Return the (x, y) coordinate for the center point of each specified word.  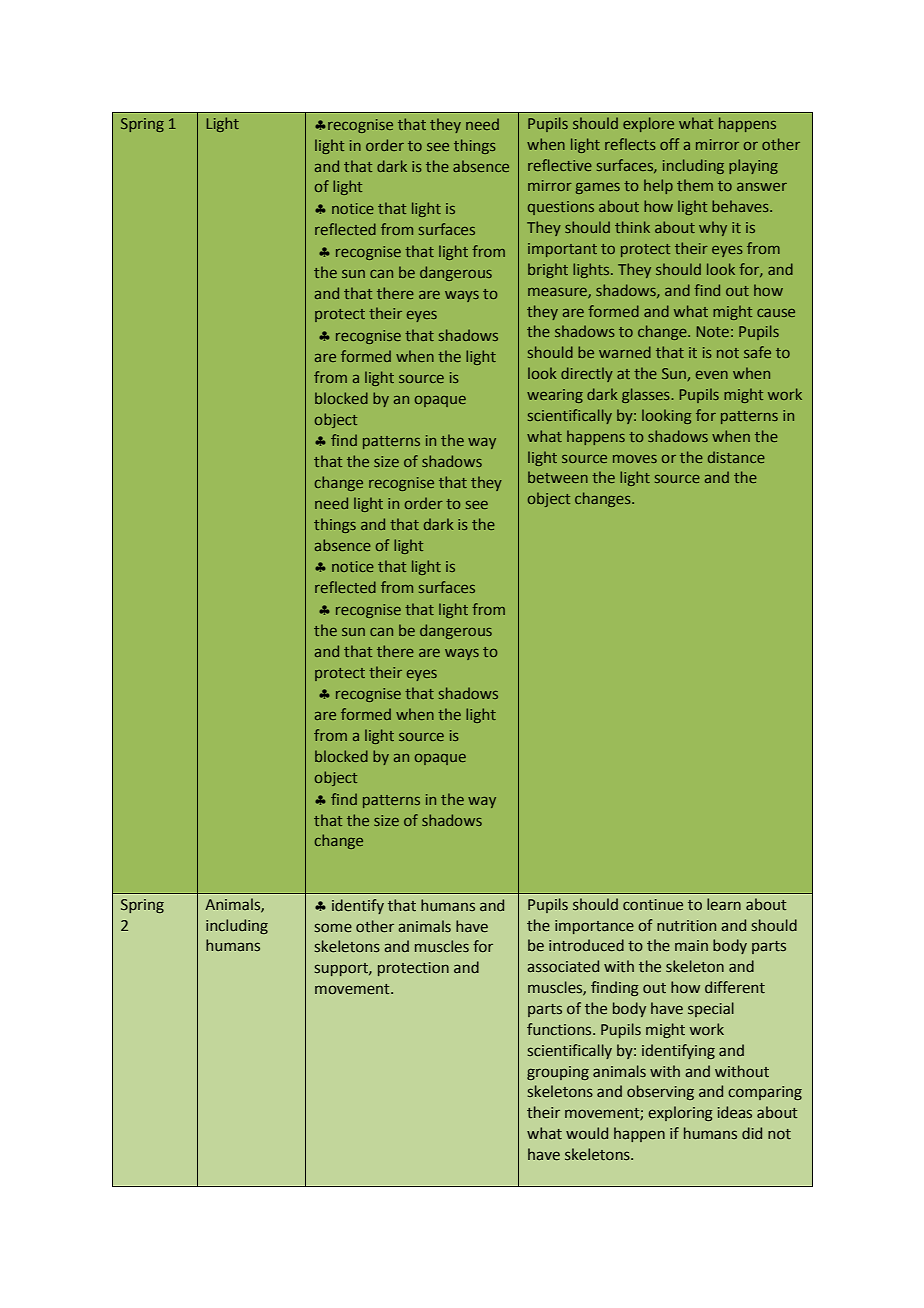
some (333, 928)
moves (635, 459)
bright (548, 270)
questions (561, 208)
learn (724, 904)
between (558, 477)
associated (563, 966)
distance (736, 457)
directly (587, 374)
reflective (560, 165)
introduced (586, 945)
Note (713, 331)
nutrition (686, 926)
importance (594, 927)
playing (753, 166)
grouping (558, 1073)
